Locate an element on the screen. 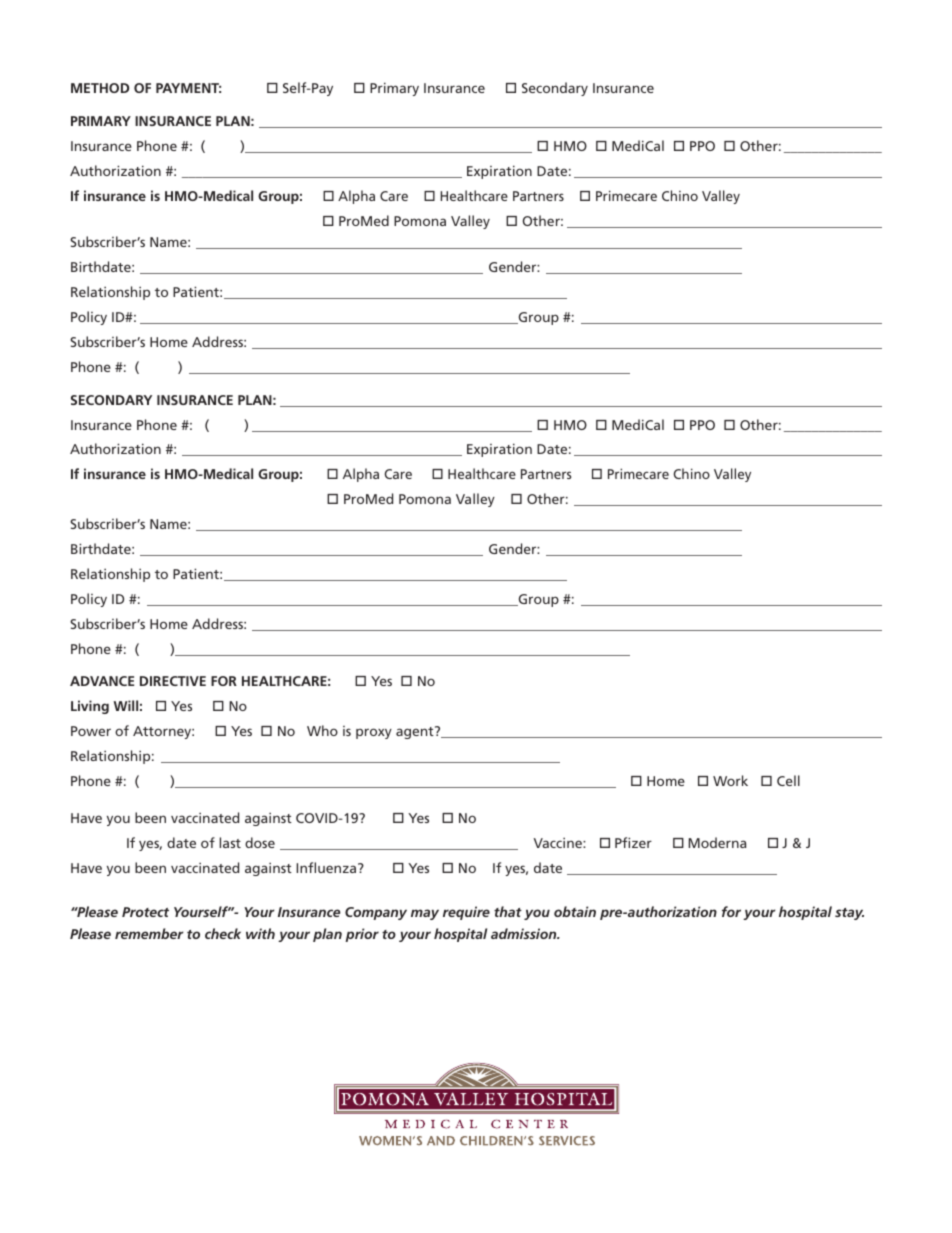 Image resolution: width=952 pixels, height=1233 pixels. stay is located at coordinates (849, 914).
